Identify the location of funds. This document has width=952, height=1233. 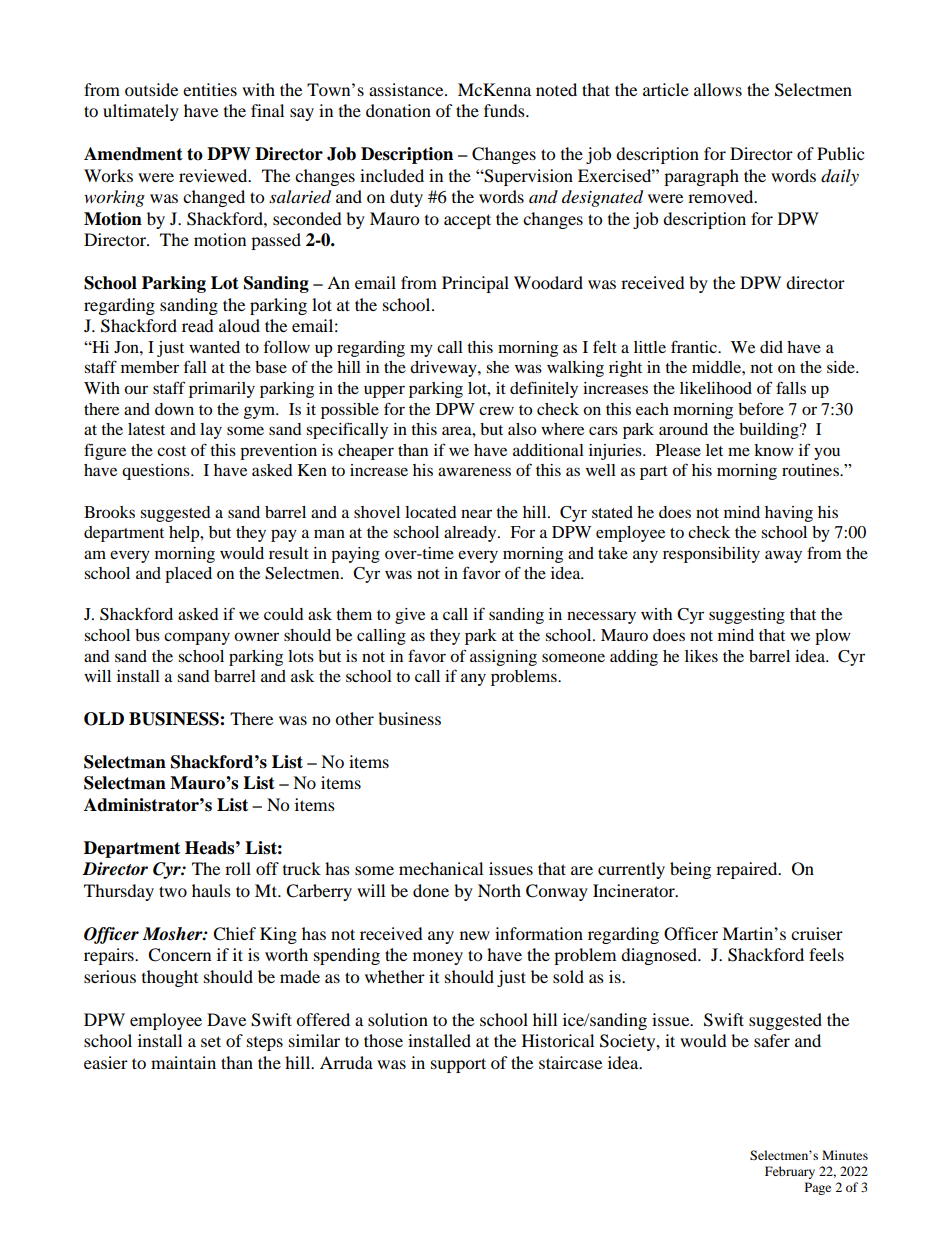
(505, 110).
